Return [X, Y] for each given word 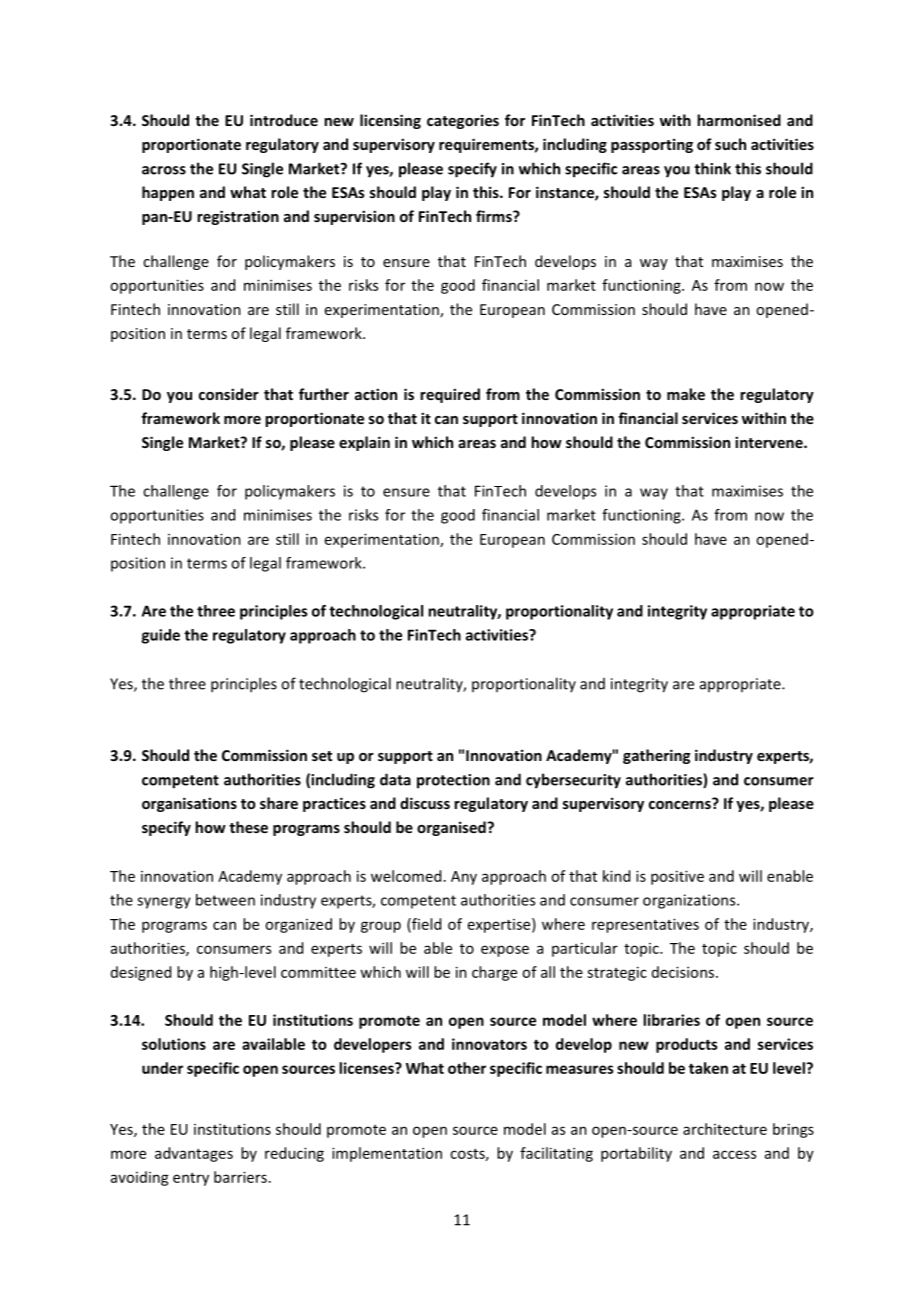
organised [452, 828]
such [730, 144]
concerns [681, 803]
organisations [189, 804]
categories [463, 121]
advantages [194, 1154]
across [164, 170]
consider [229, 394]
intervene [770, 442]
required [450, 395]
